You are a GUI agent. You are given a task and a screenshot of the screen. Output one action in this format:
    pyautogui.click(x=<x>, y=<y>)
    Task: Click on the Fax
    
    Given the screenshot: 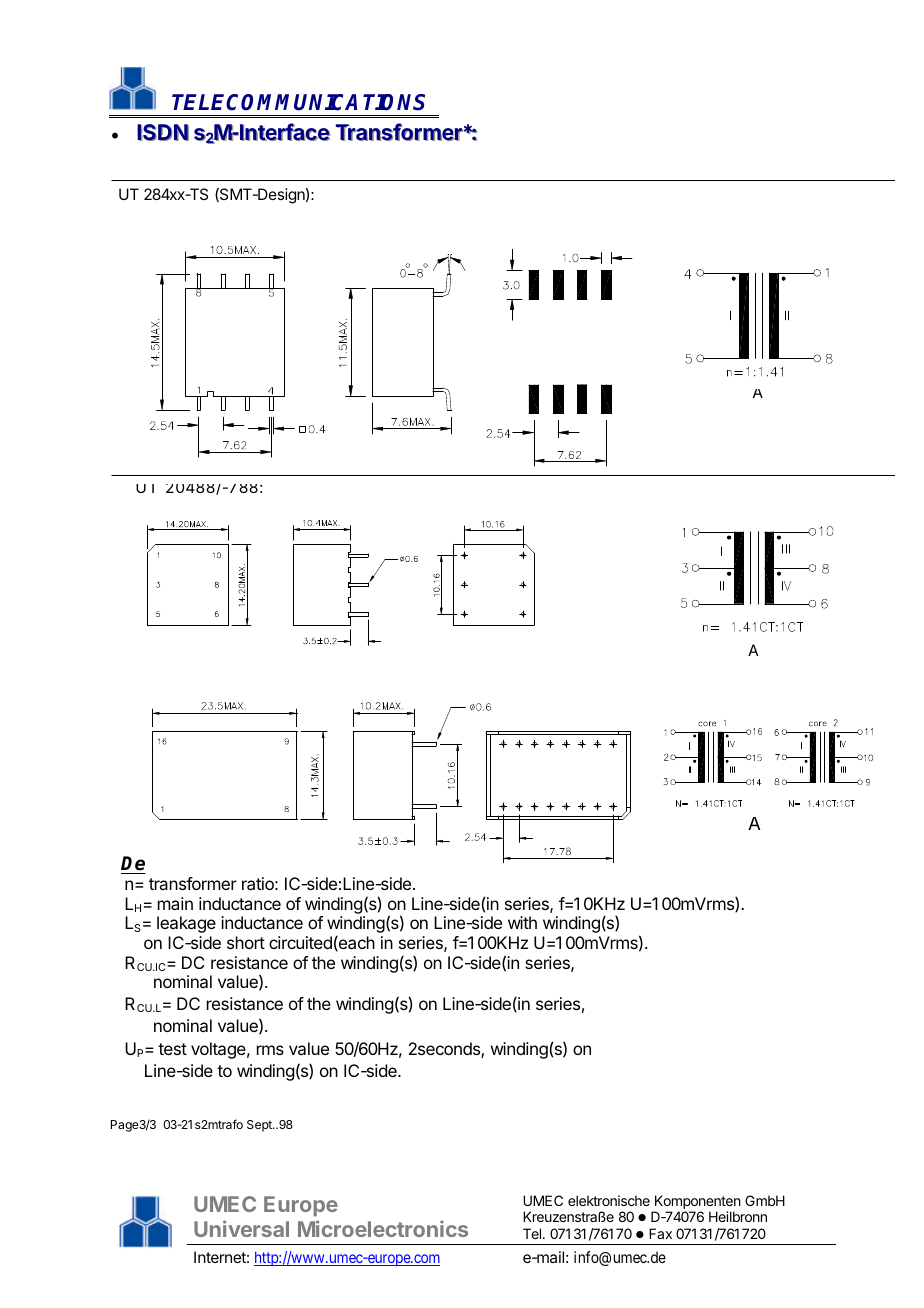 What is the action you would take?
    pyautogui.click(x=660, y=1233)
